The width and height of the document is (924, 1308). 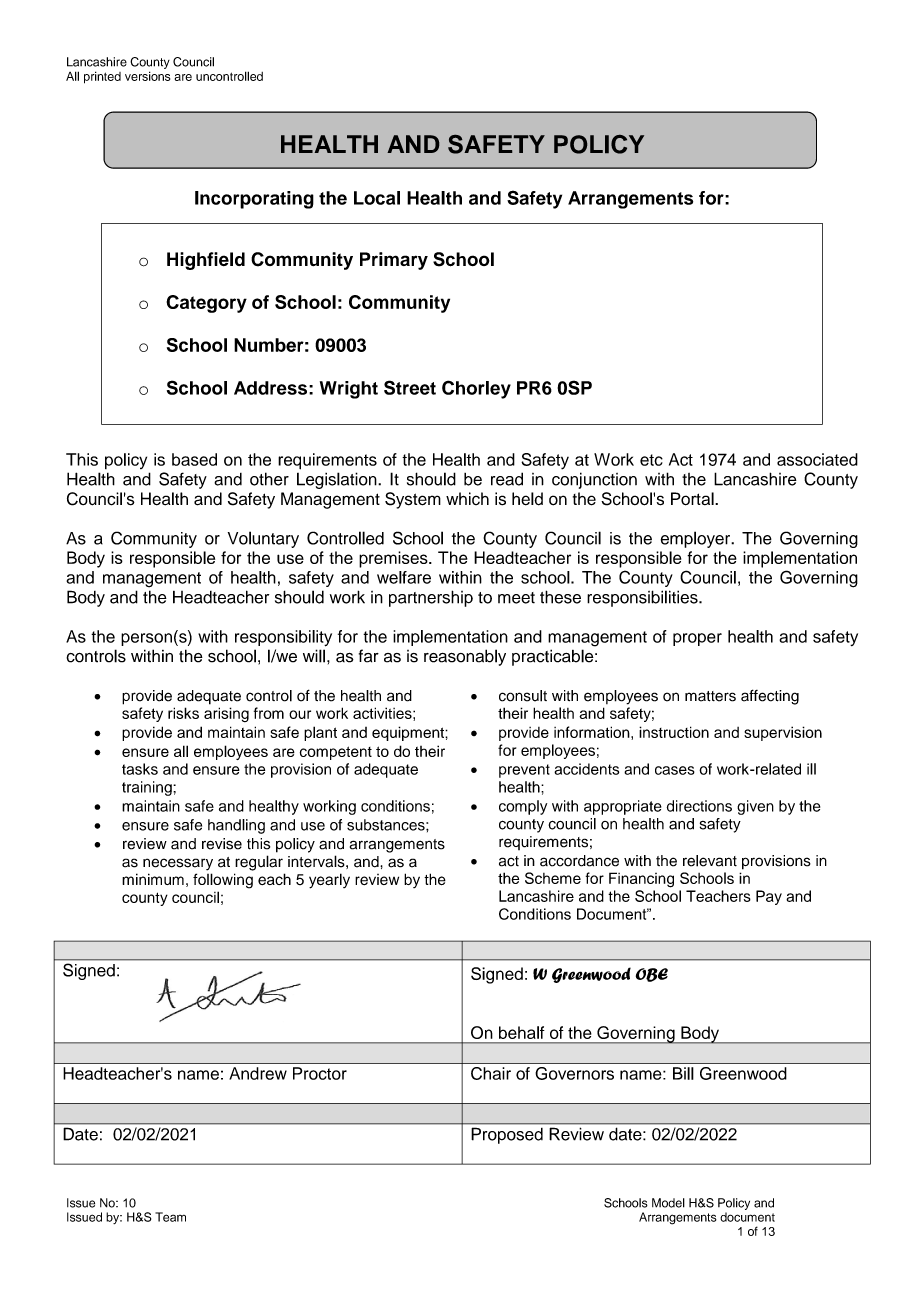 What do you see at coordinates (465, 657) in the document?
I see `reasonably` at bounding box center [465, 657].
